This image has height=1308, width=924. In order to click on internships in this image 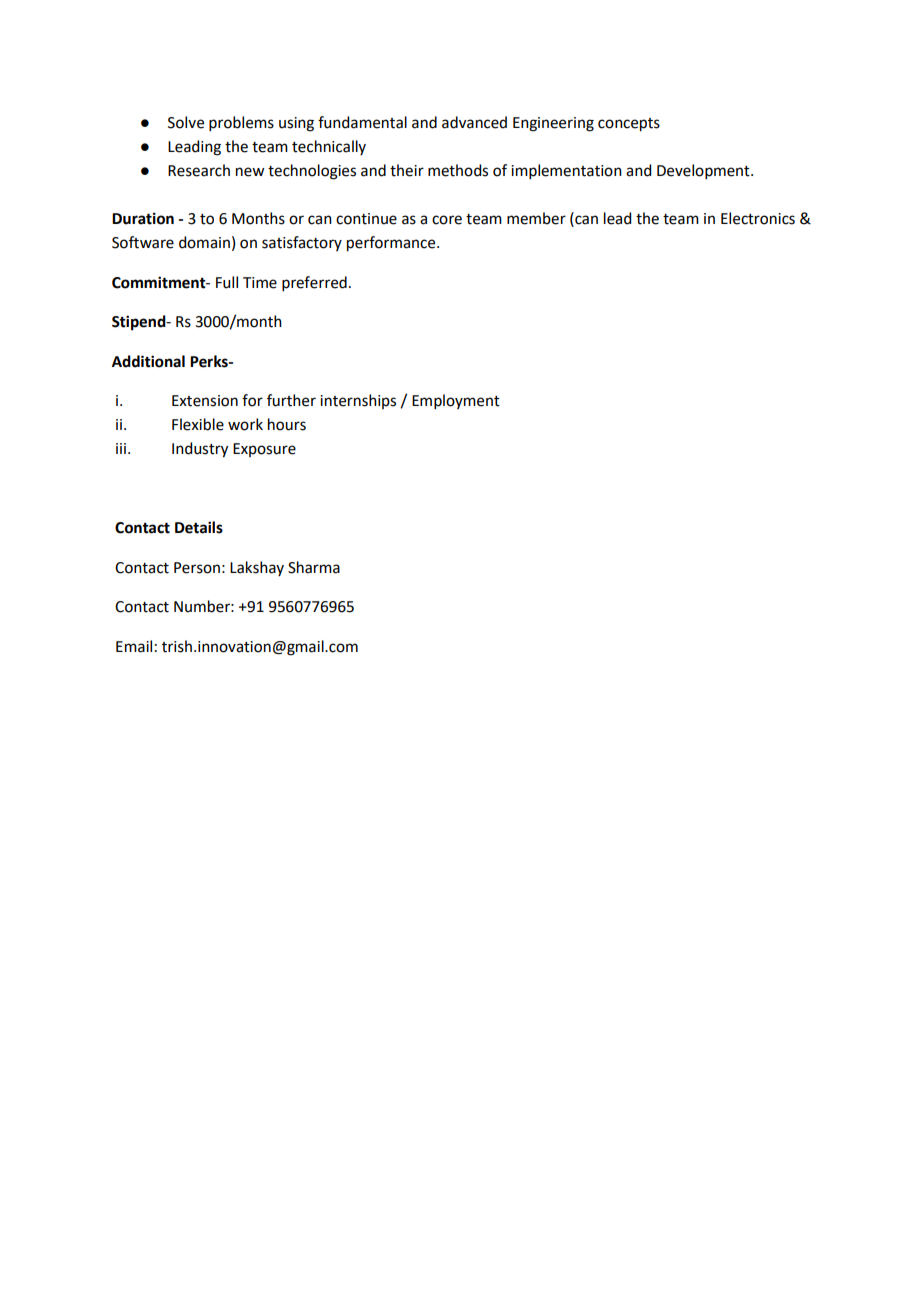, I will do `click(358, 401)`.
